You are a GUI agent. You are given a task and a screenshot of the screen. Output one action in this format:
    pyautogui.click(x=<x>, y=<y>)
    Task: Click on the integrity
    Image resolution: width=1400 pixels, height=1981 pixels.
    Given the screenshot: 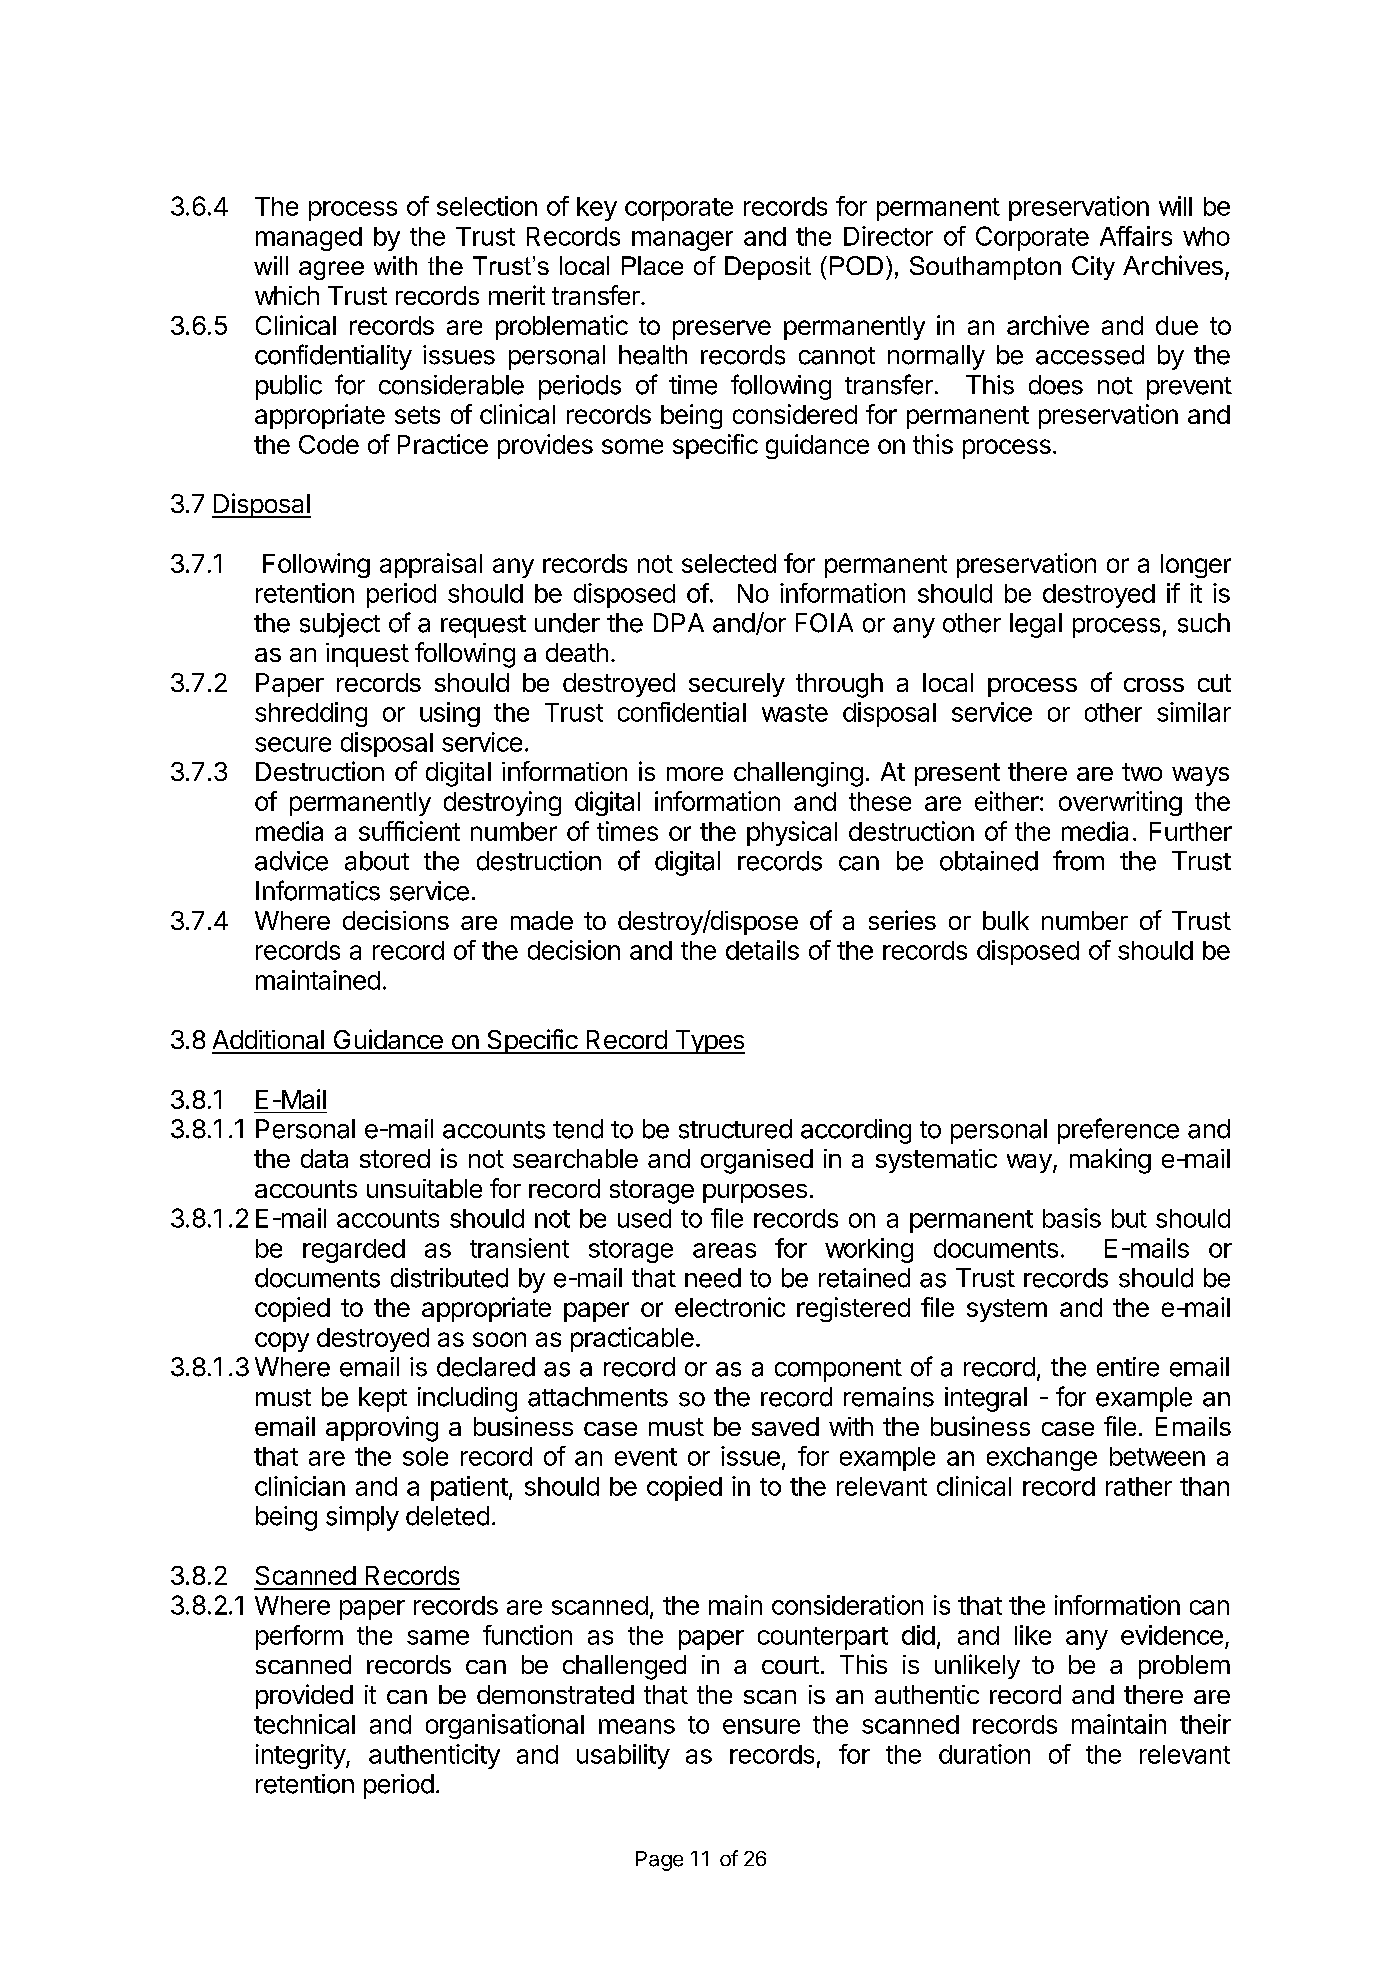 What is the action you would take?
    pyautogui.click(x=301, y=1756)
